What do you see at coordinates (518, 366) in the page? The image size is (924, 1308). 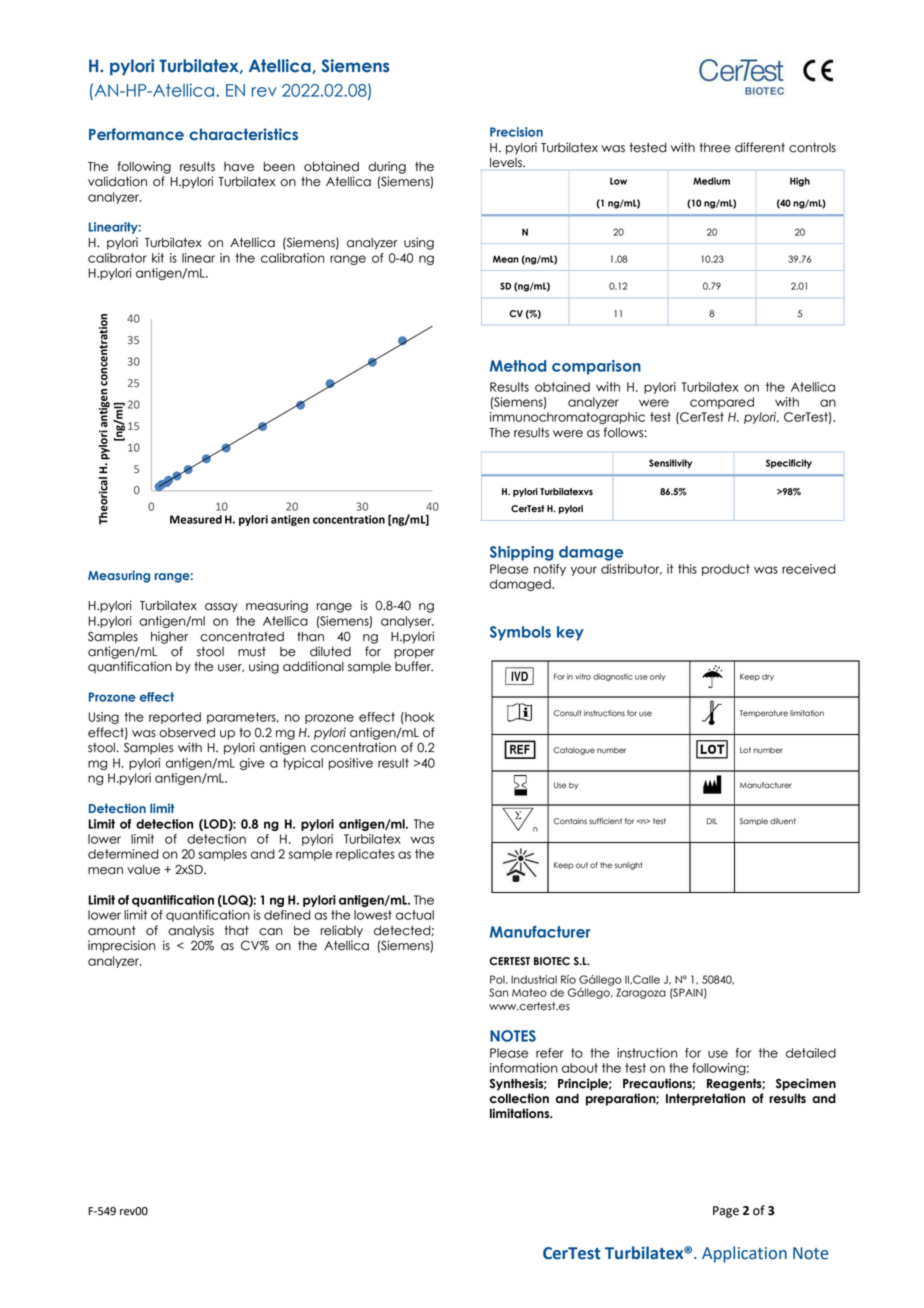 I see `Method` at bounding box center [518, 366].
